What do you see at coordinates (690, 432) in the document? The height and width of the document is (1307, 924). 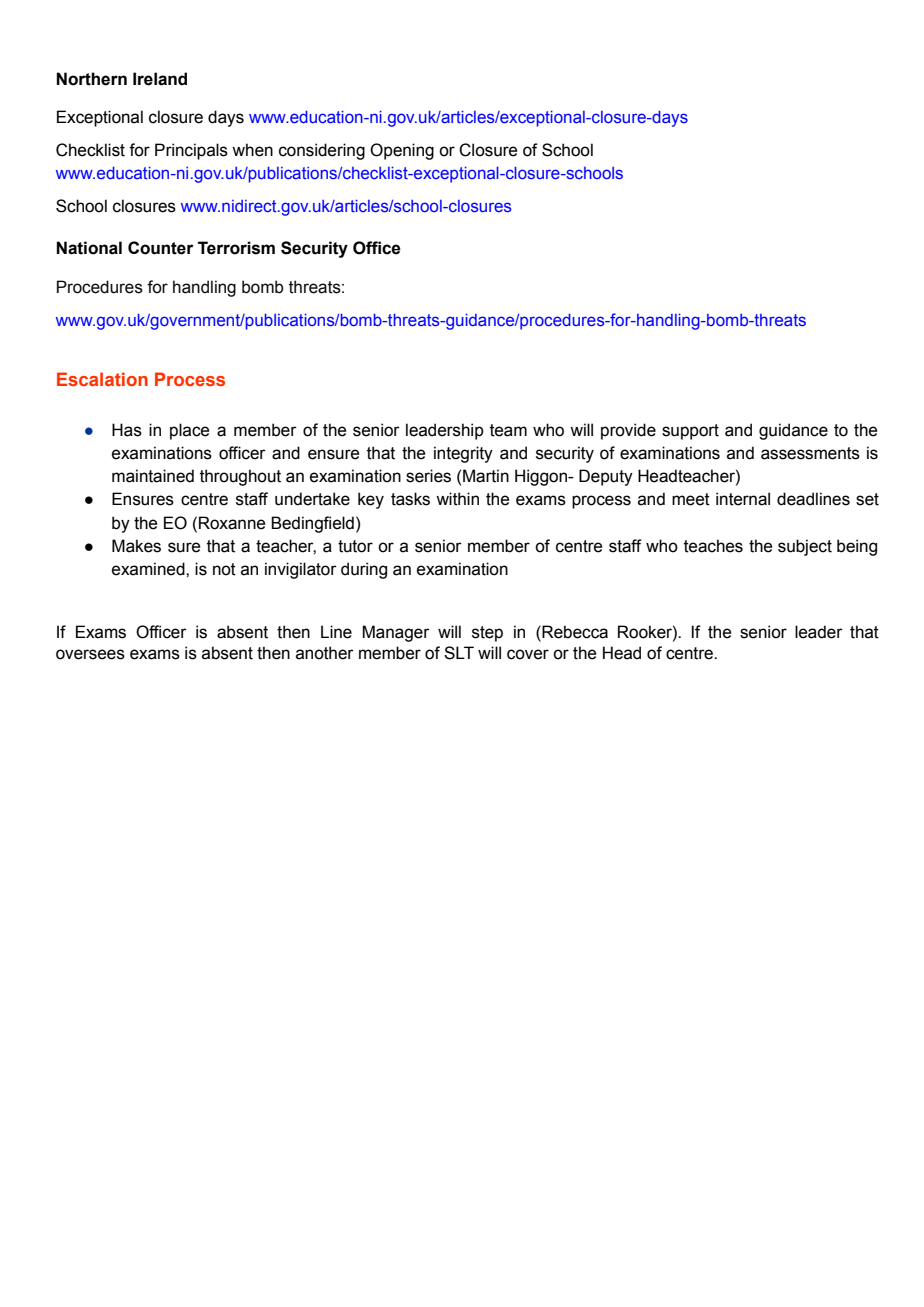 I see `support` at bounding box center [690, 432].
